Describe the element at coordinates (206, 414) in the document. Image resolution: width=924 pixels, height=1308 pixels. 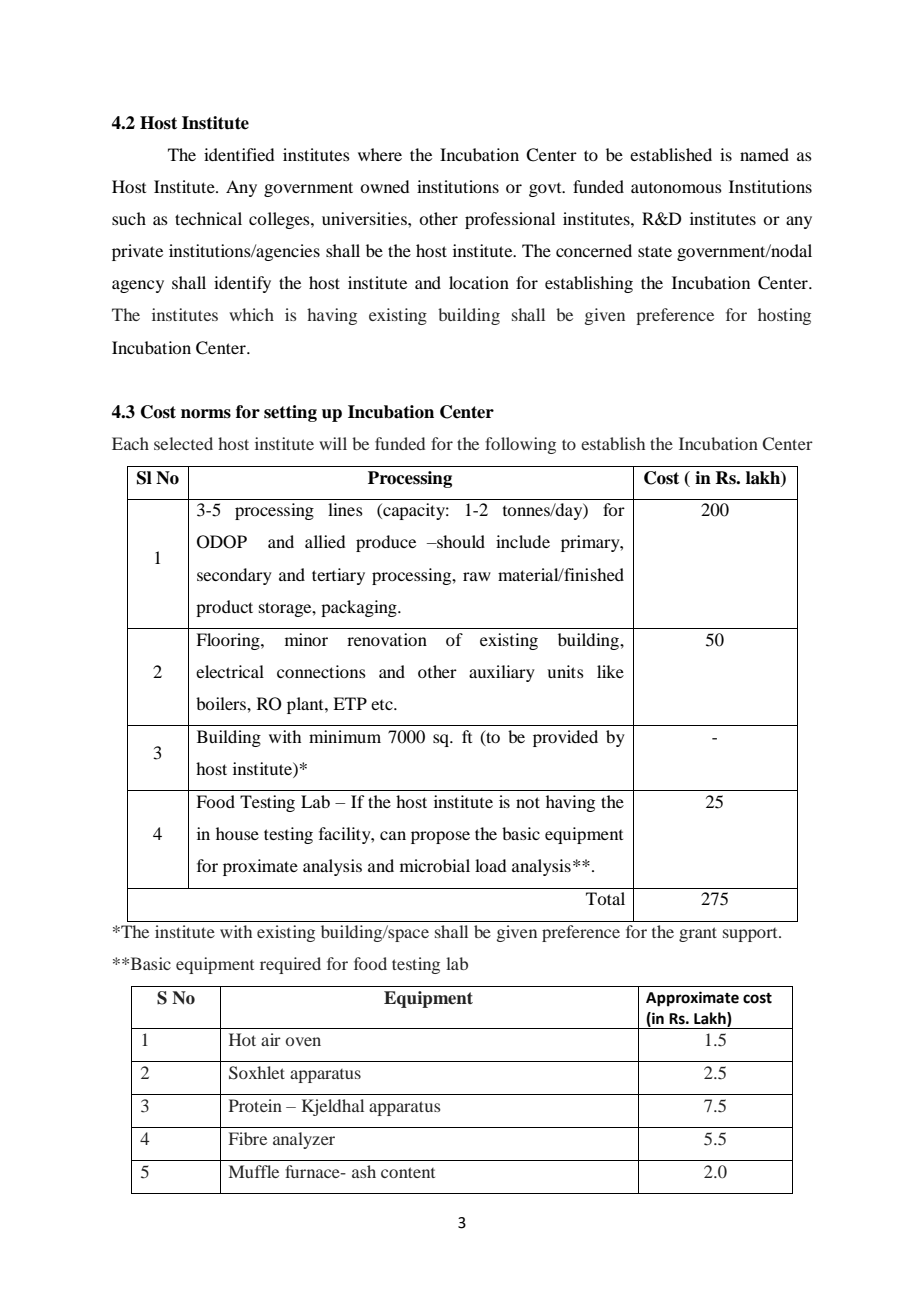
I see `norms` at that location.
